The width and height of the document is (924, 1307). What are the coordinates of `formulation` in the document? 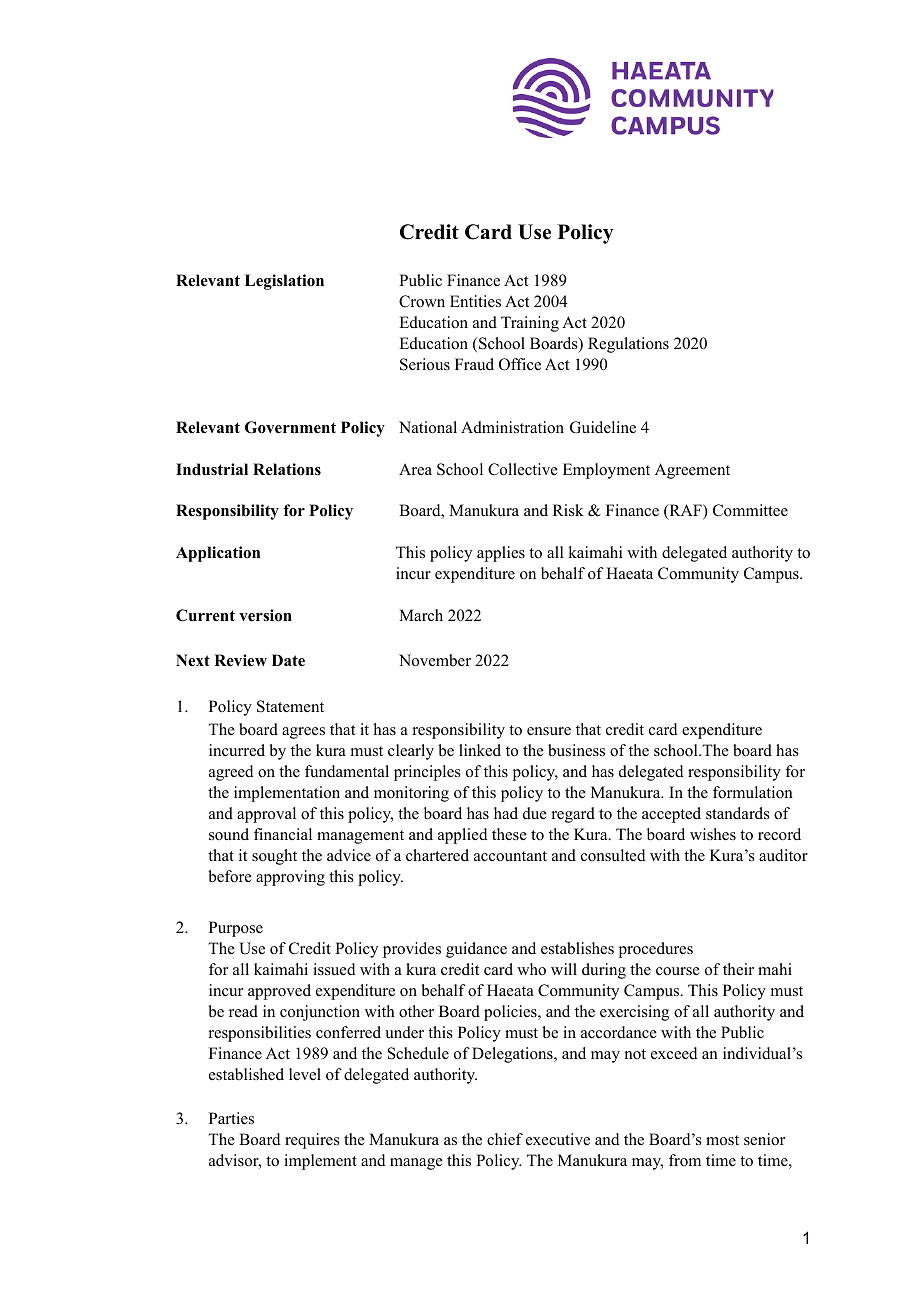 It's located at (753, 792).
